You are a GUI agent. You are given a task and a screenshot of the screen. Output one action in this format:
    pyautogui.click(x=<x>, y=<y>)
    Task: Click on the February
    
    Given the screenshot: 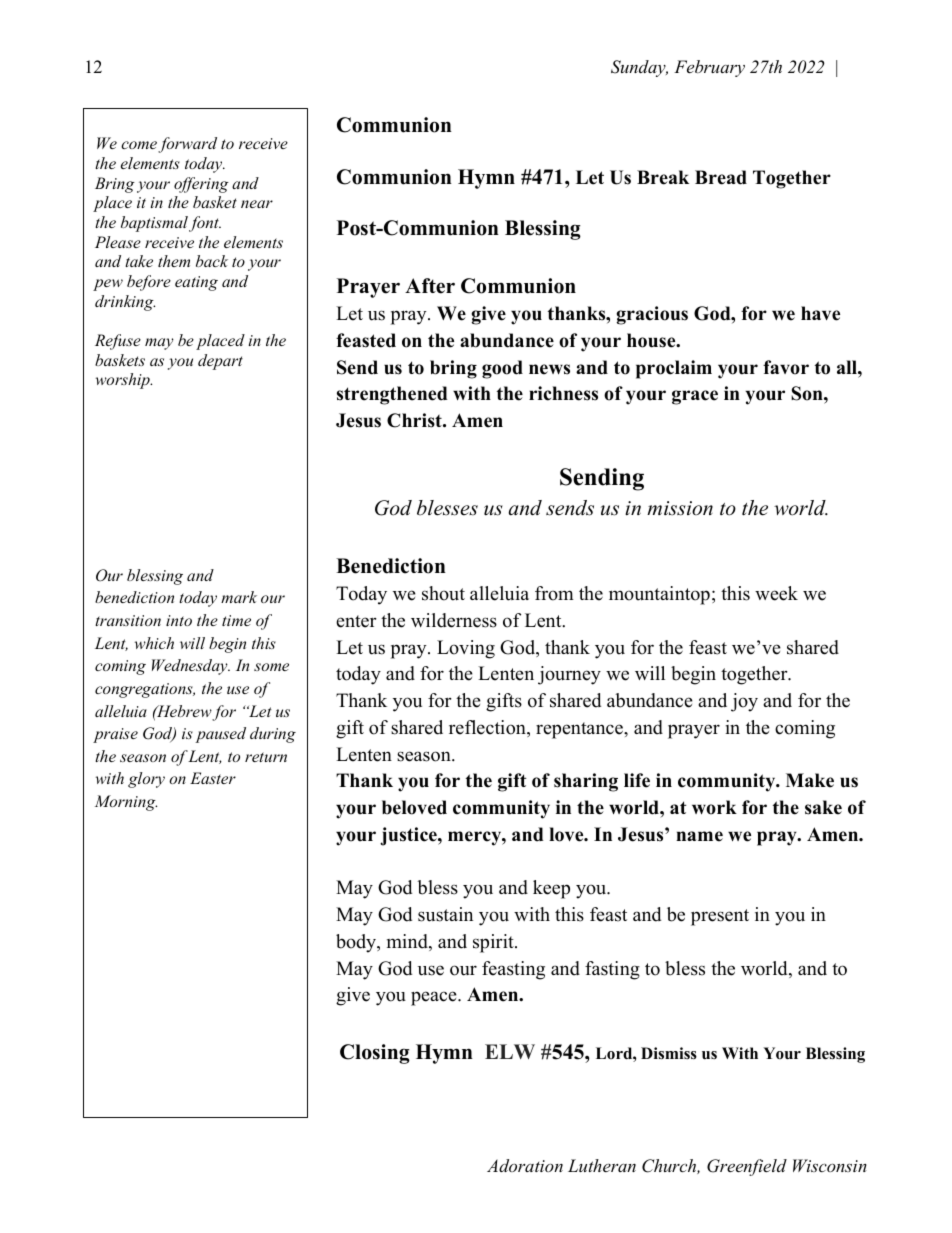 What is the action you would take?
    pyautogui.click(x=709, y=68)
